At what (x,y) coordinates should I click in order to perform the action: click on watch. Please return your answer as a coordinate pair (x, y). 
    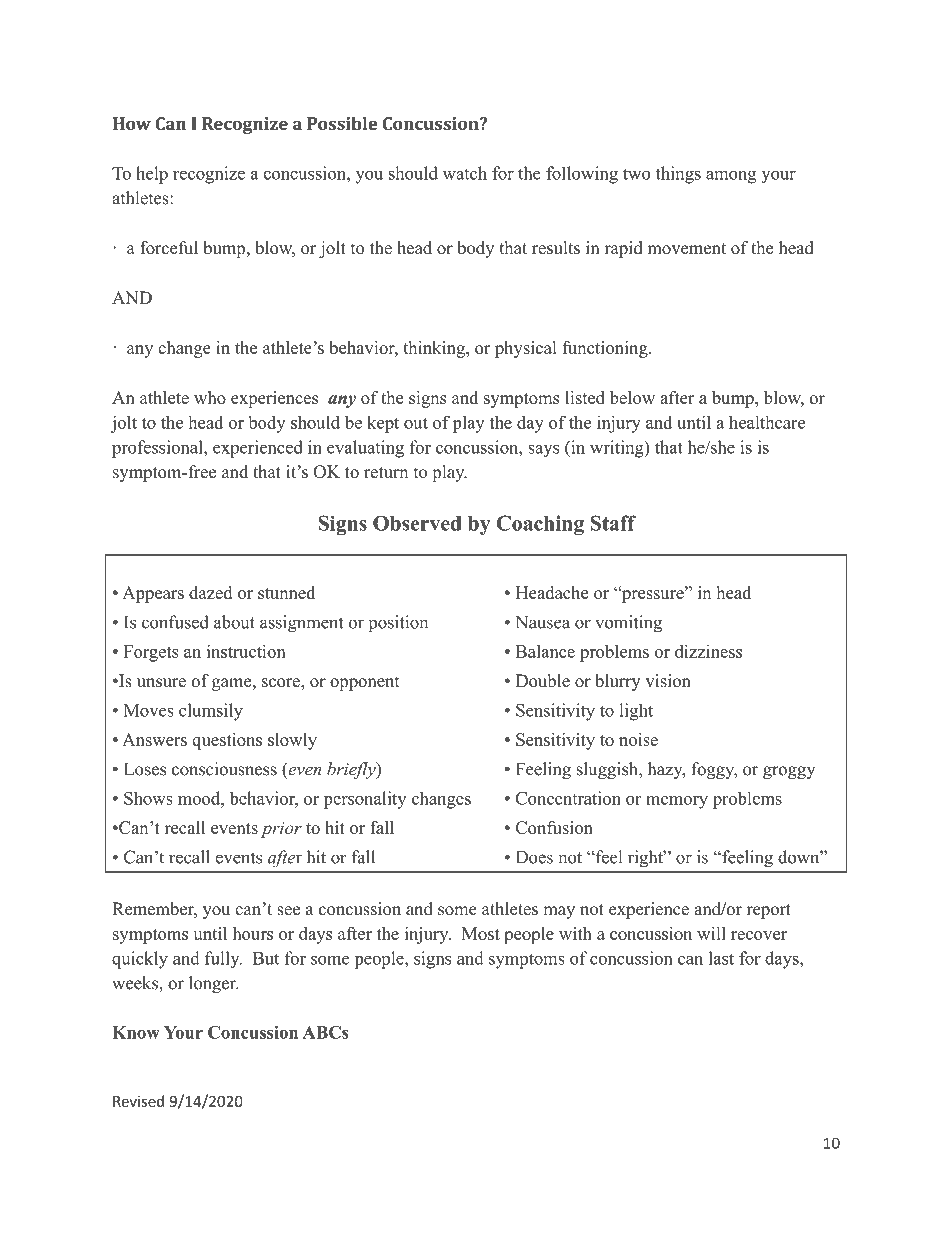
    Looking at the image, I should click on (465, 173).
